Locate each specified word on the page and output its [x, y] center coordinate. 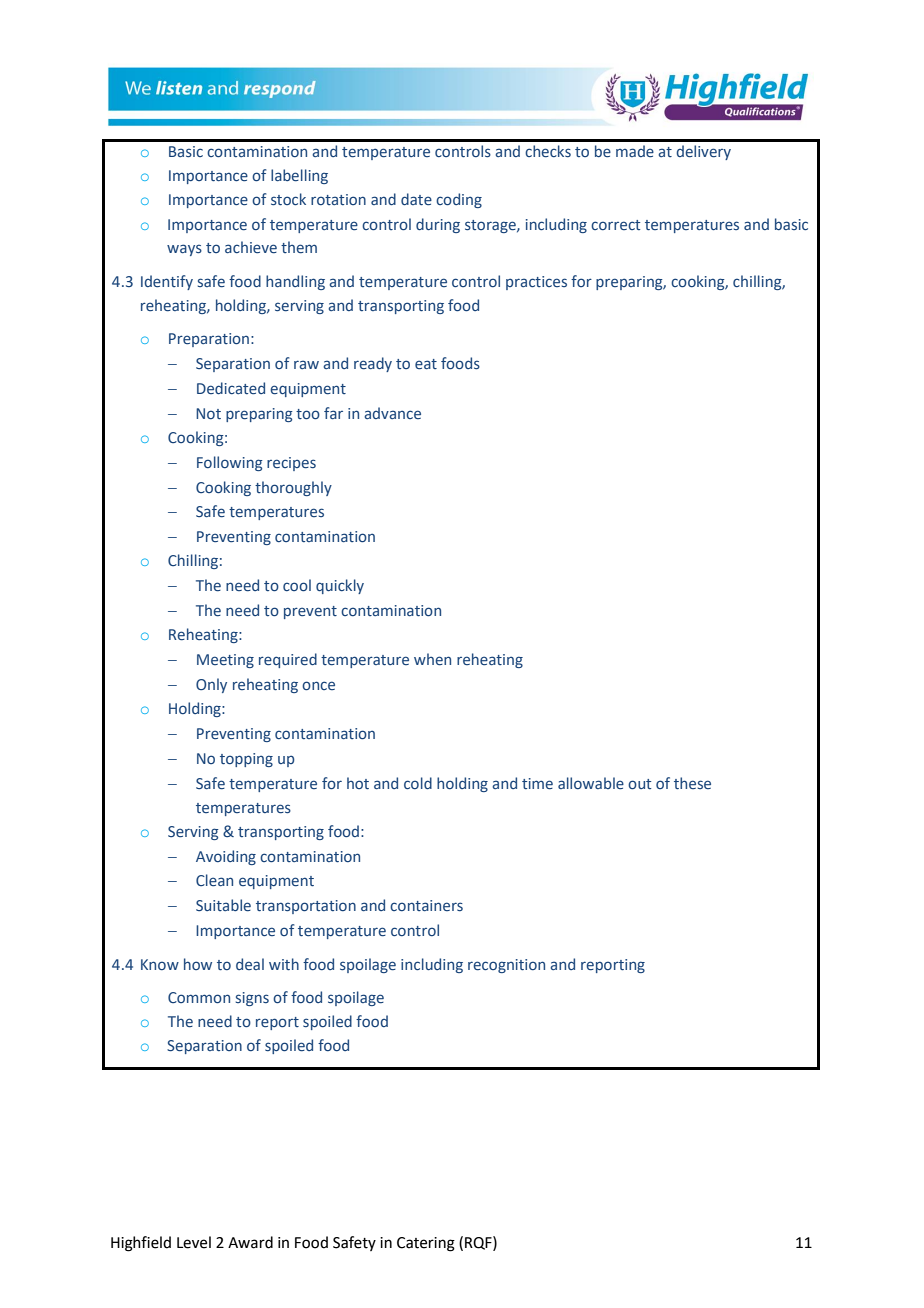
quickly [340, 586]
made [635, 151]
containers [426, 905]
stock [288, 199]
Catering [426, 1244]
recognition [506, 966]
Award [250, 1242]
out [639, 784]
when [432, 659]
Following [230, 463]
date [416, 199]
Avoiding [226, 857]
